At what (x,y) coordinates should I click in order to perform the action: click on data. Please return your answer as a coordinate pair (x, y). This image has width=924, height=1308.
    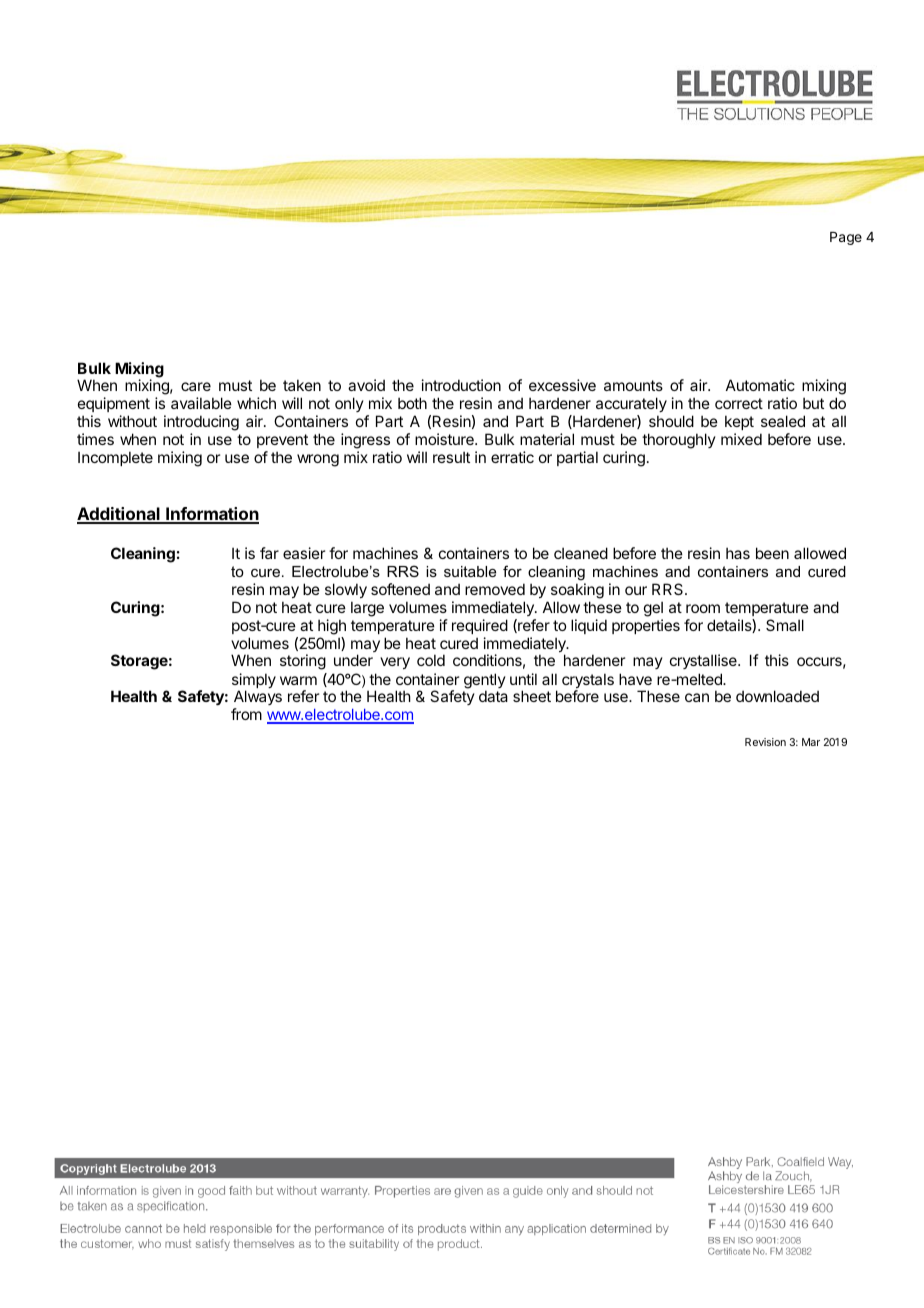
    Looking at the image, I should click on (493, 696).
